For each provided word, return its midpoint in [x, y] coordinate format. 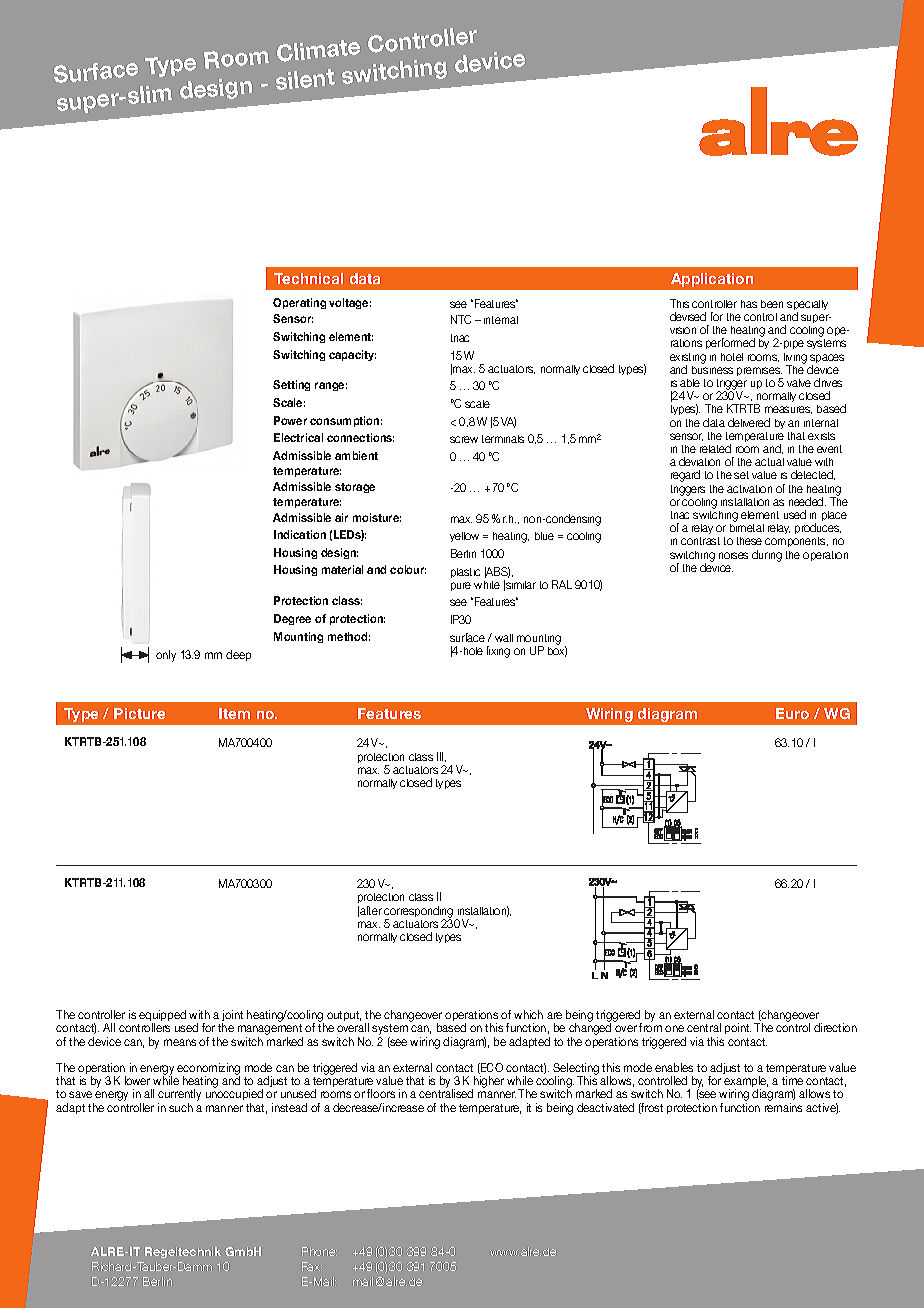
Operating [299, 303]
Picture [139, 713]
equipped [162, 1017]
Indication [300, 534]
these [749, 541]
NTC [461, 319]
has [749, 304]
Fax [312, 1266]
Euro [792, 713]
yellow [464, 537]
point [738, 1028]
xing [500, 653]
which [528, 1014]
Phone [319, 1251]
